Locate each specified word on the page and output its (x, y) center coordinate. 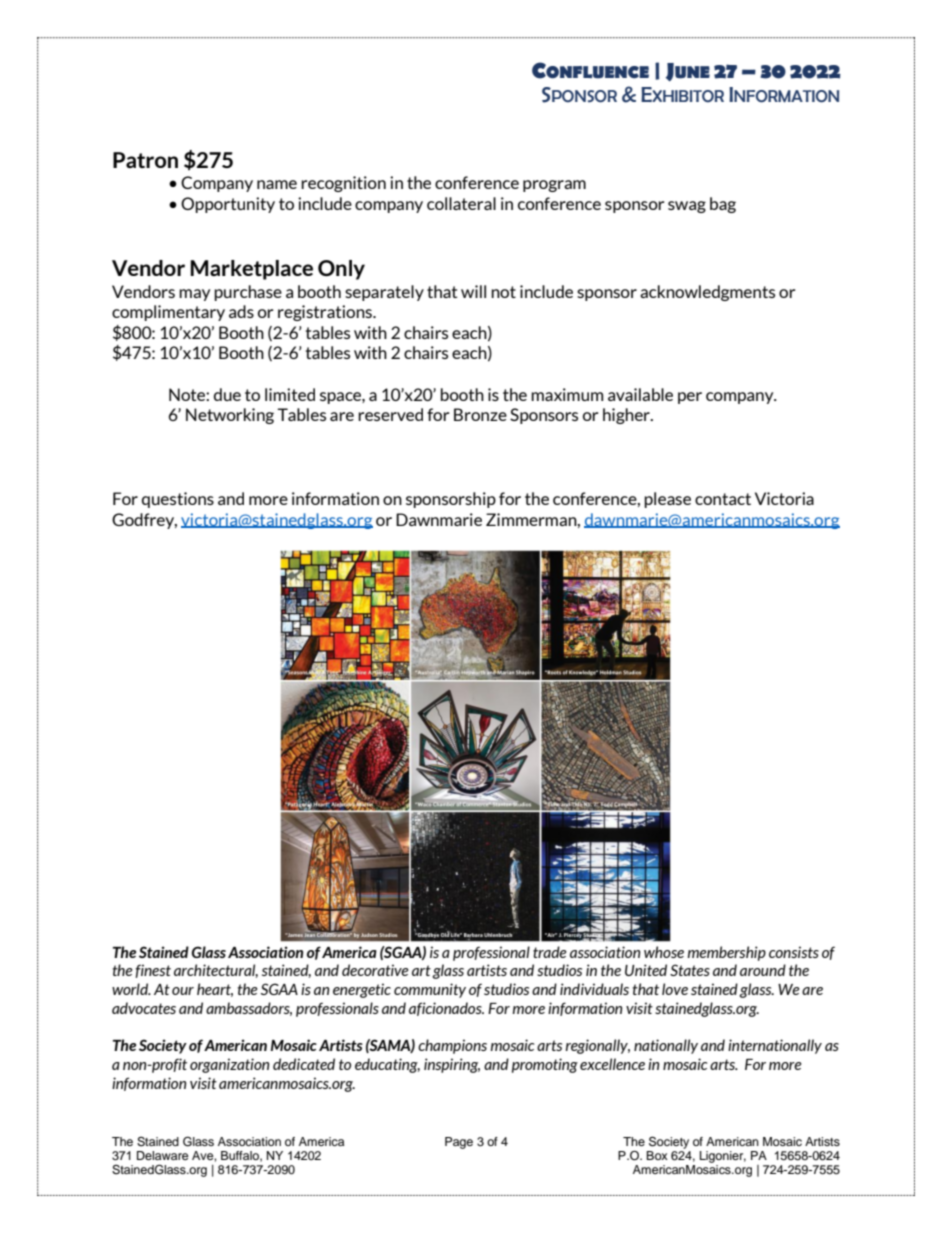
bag (723, 205)
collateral (461, 203)
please (667, 500)
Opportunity (228, 205)
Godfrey (144, 521)
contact (723, 499)
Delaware (163, 1155)
